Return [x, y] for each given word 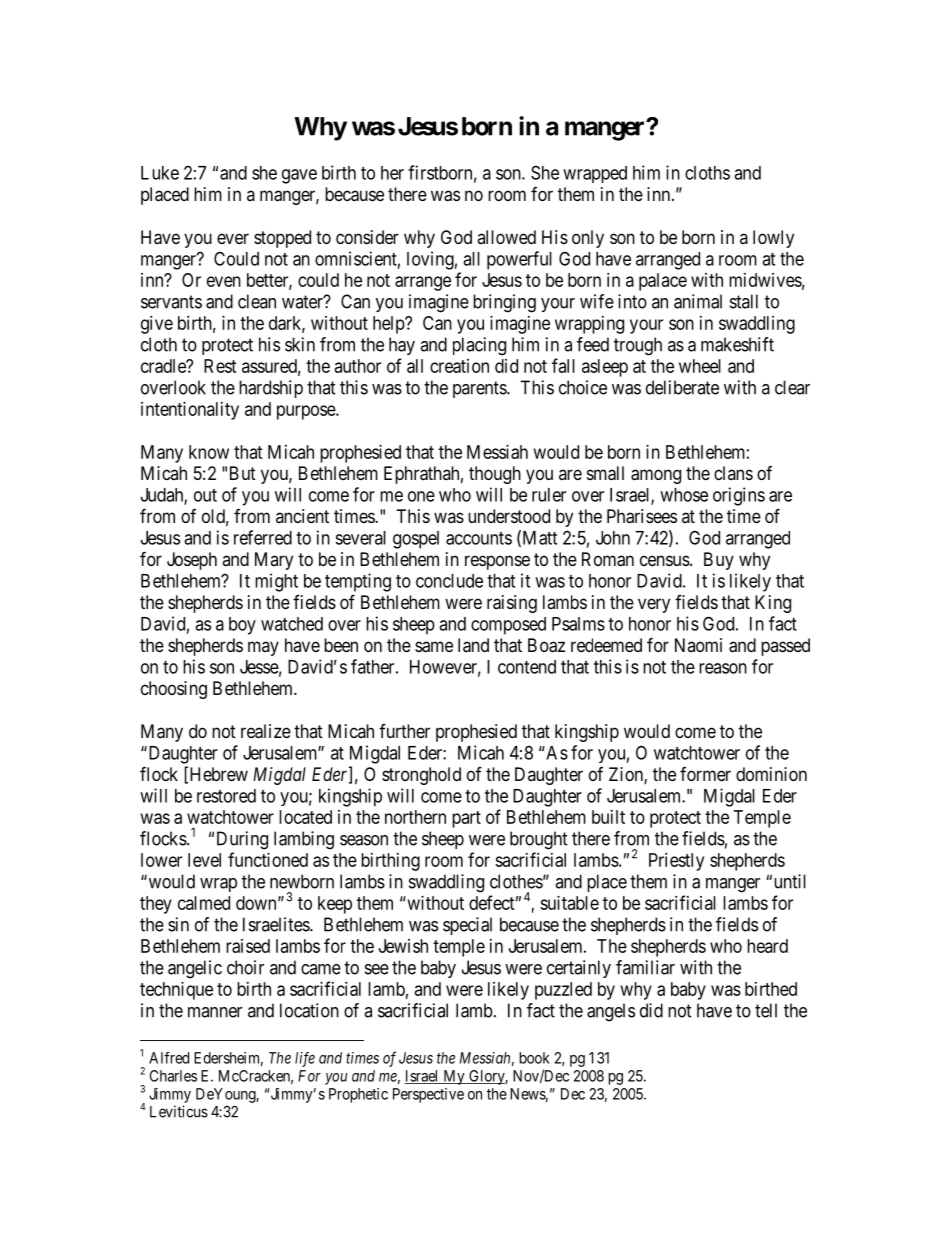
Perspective [428, 1095]
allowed [506, 237]
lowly [773, 239]
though [495, 475]
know [209, 452]
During [242, 840]
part [466, 819]
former [705, 774]
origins [739, 496]
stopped [282, 239]
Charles [173, 1076]
